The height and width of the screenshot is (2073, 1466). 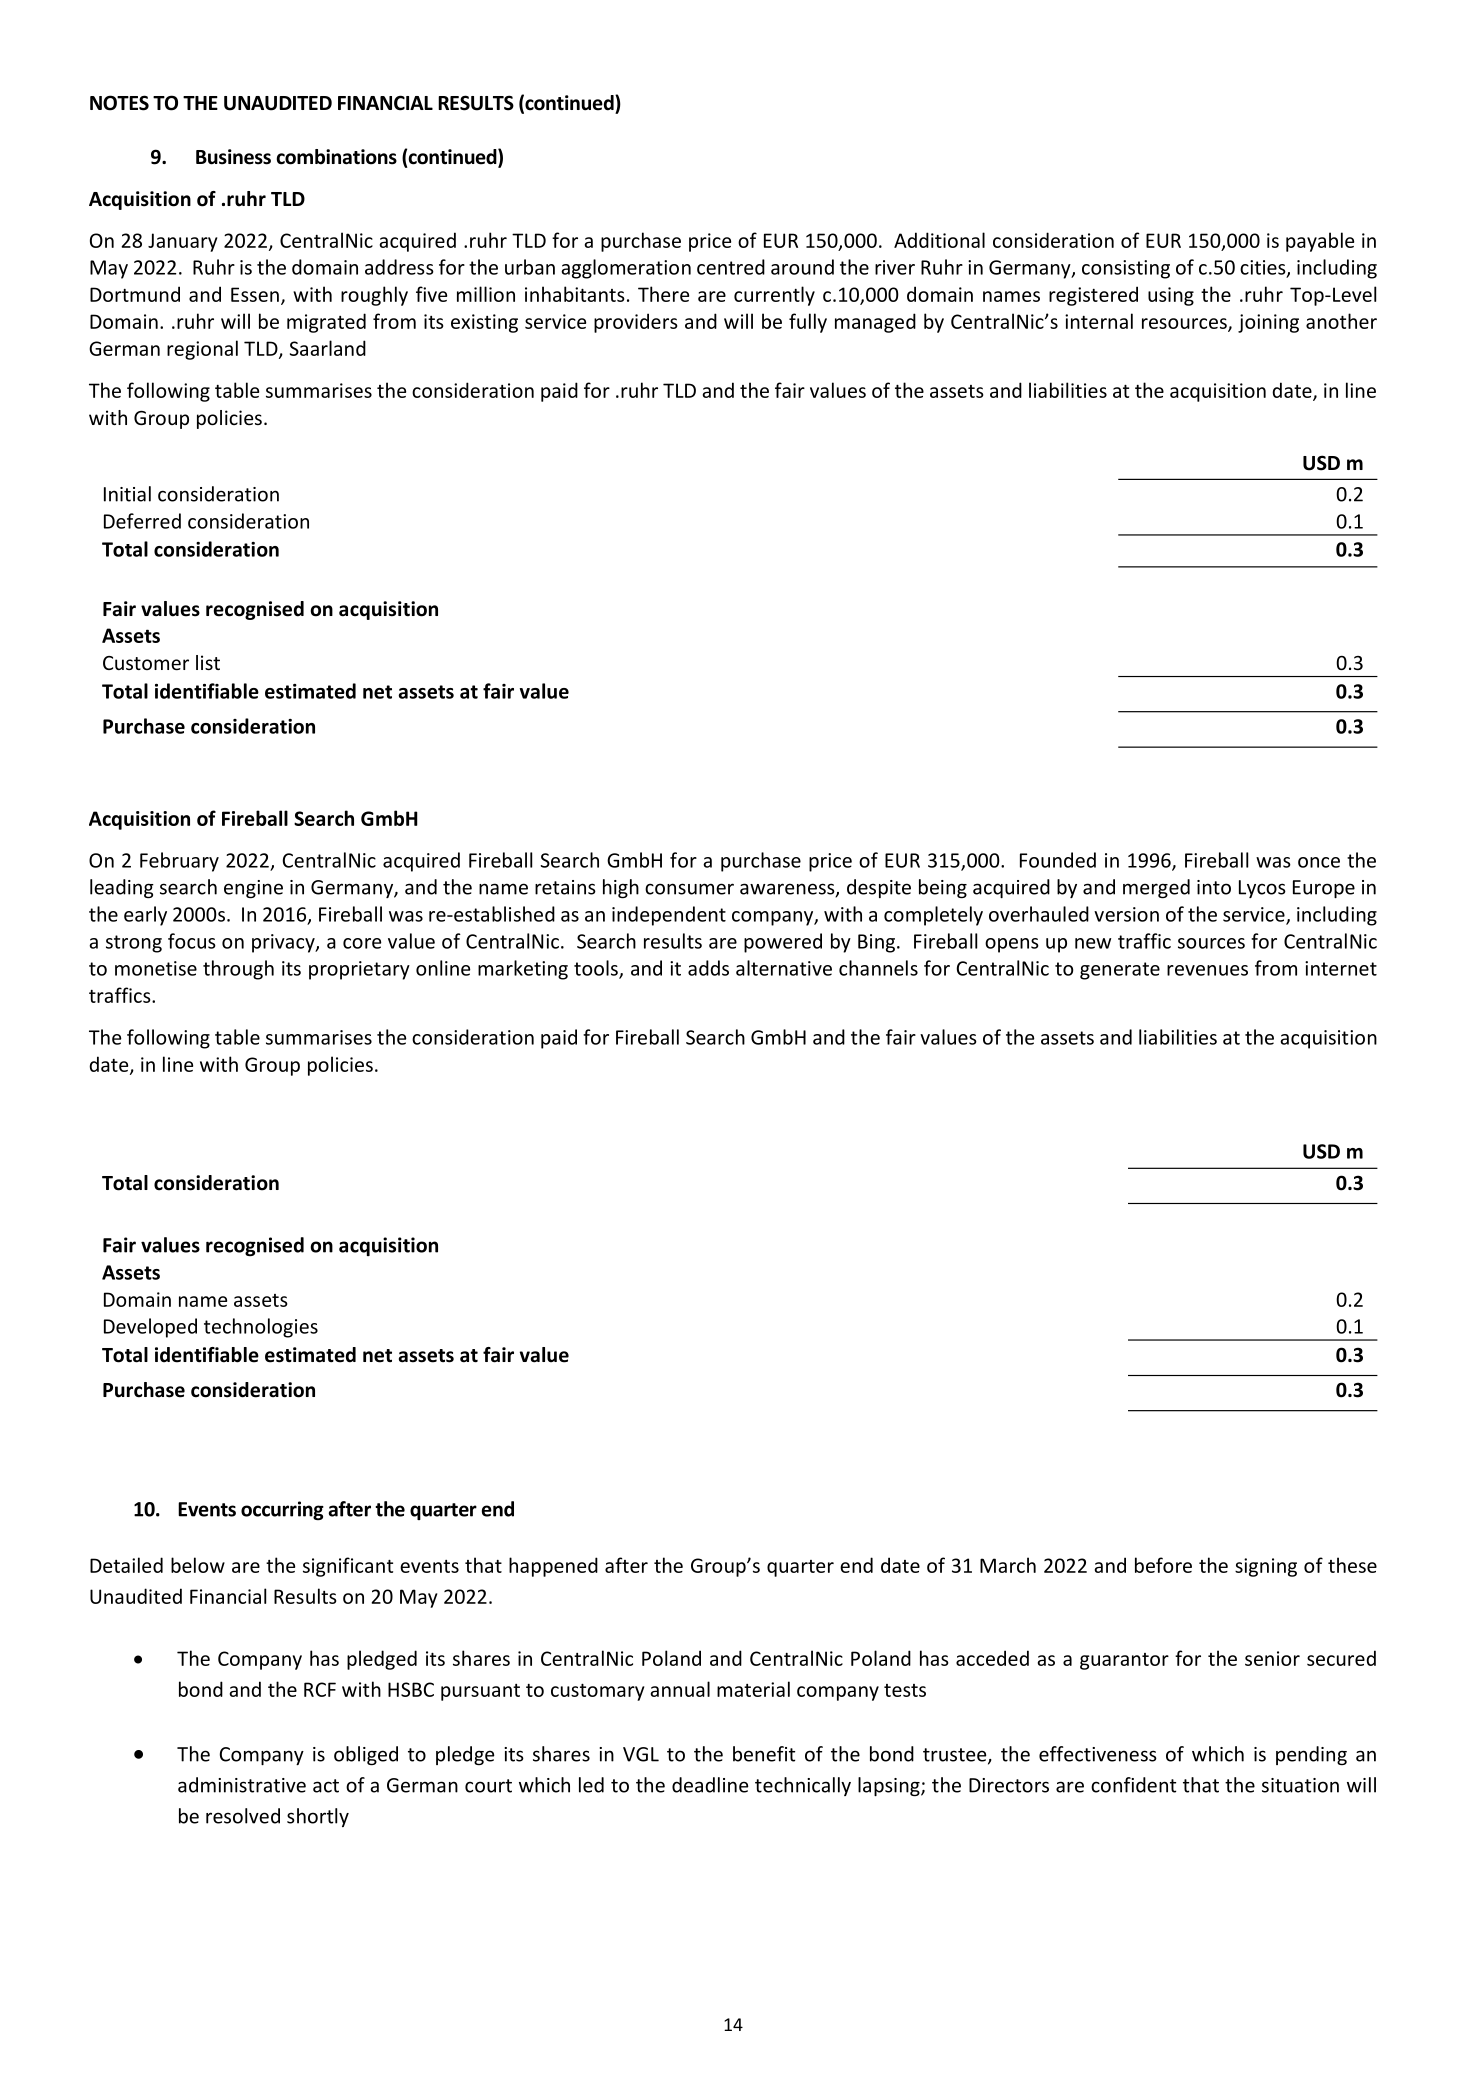 What do you see at coordinates (142, 521) in the screenshot?
I see `Deferred` at bounding box center [142, 521].
